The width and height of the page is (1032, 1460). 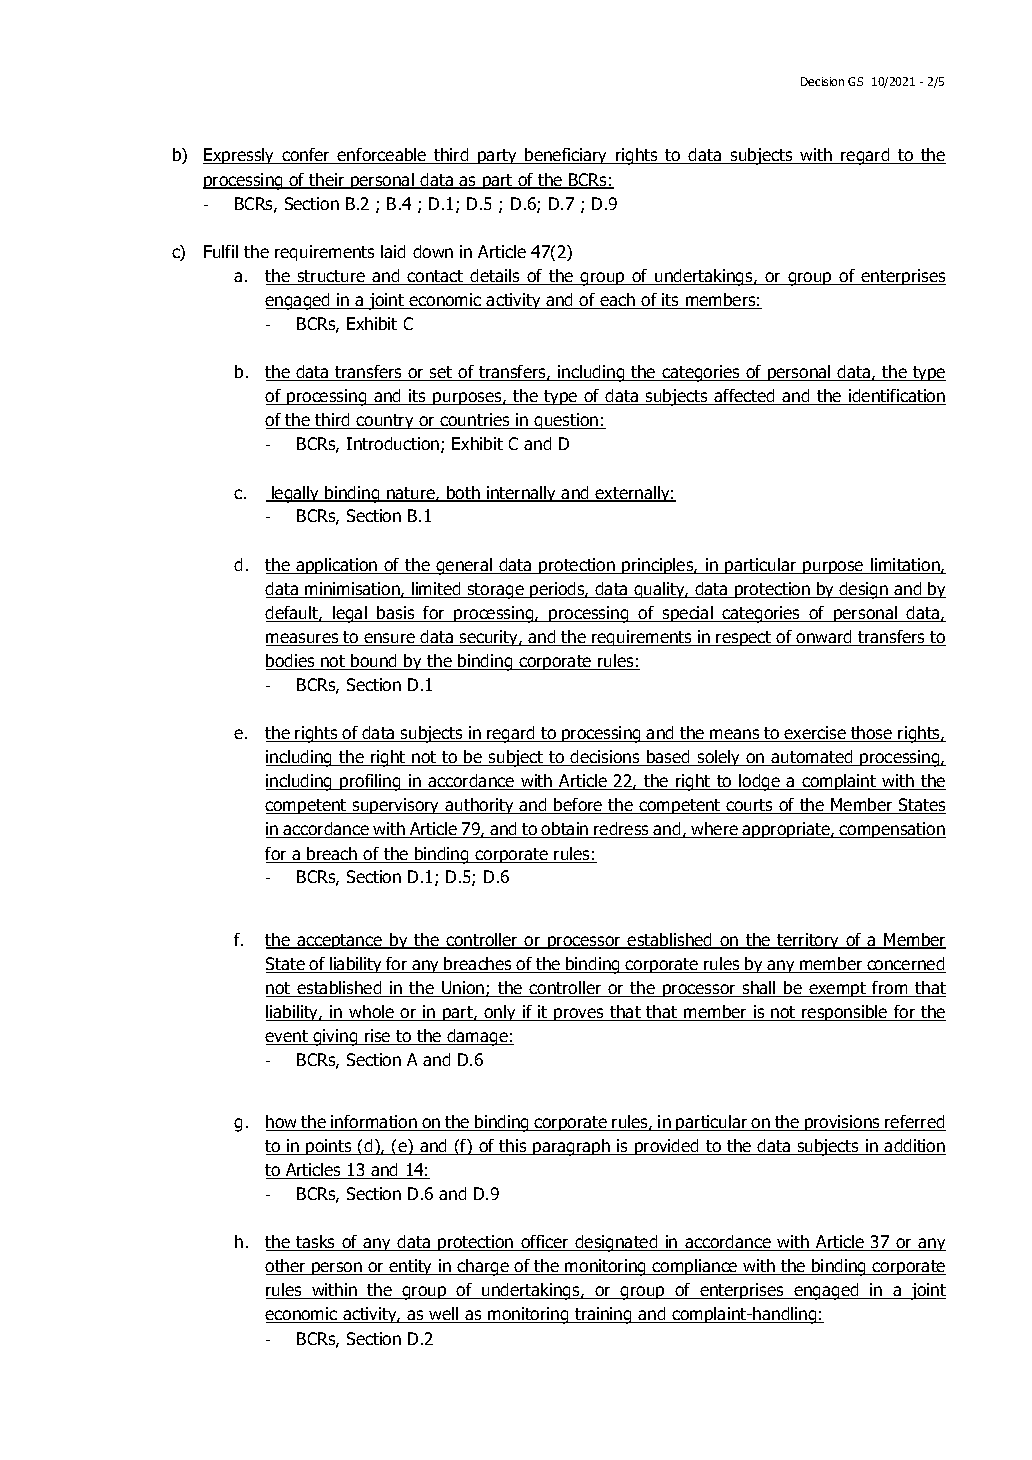 I want to click on onward, so click(x=825, y=638).
